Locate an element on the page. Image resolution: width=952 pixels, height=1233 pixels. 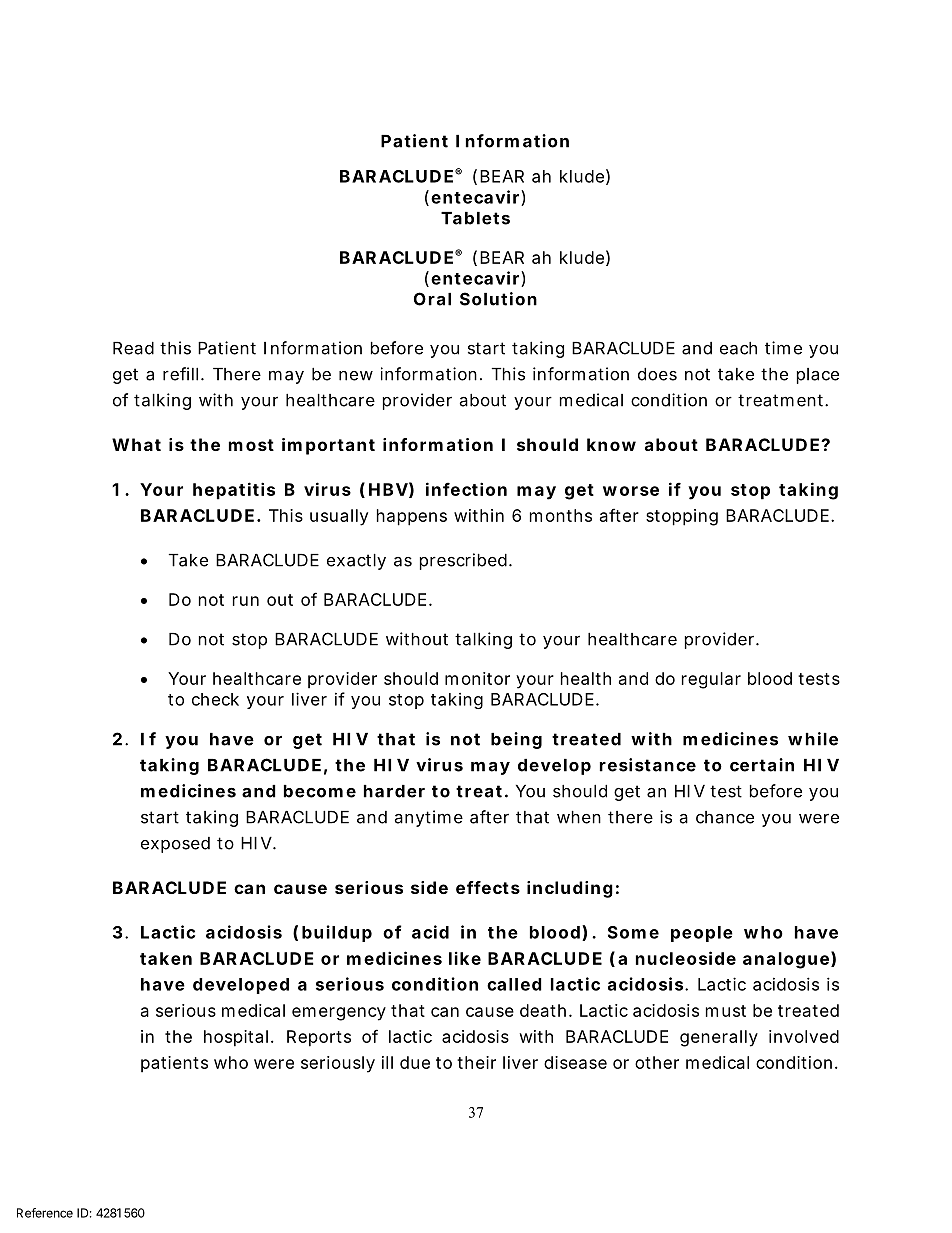
run is located at coordinates (246, 601).
